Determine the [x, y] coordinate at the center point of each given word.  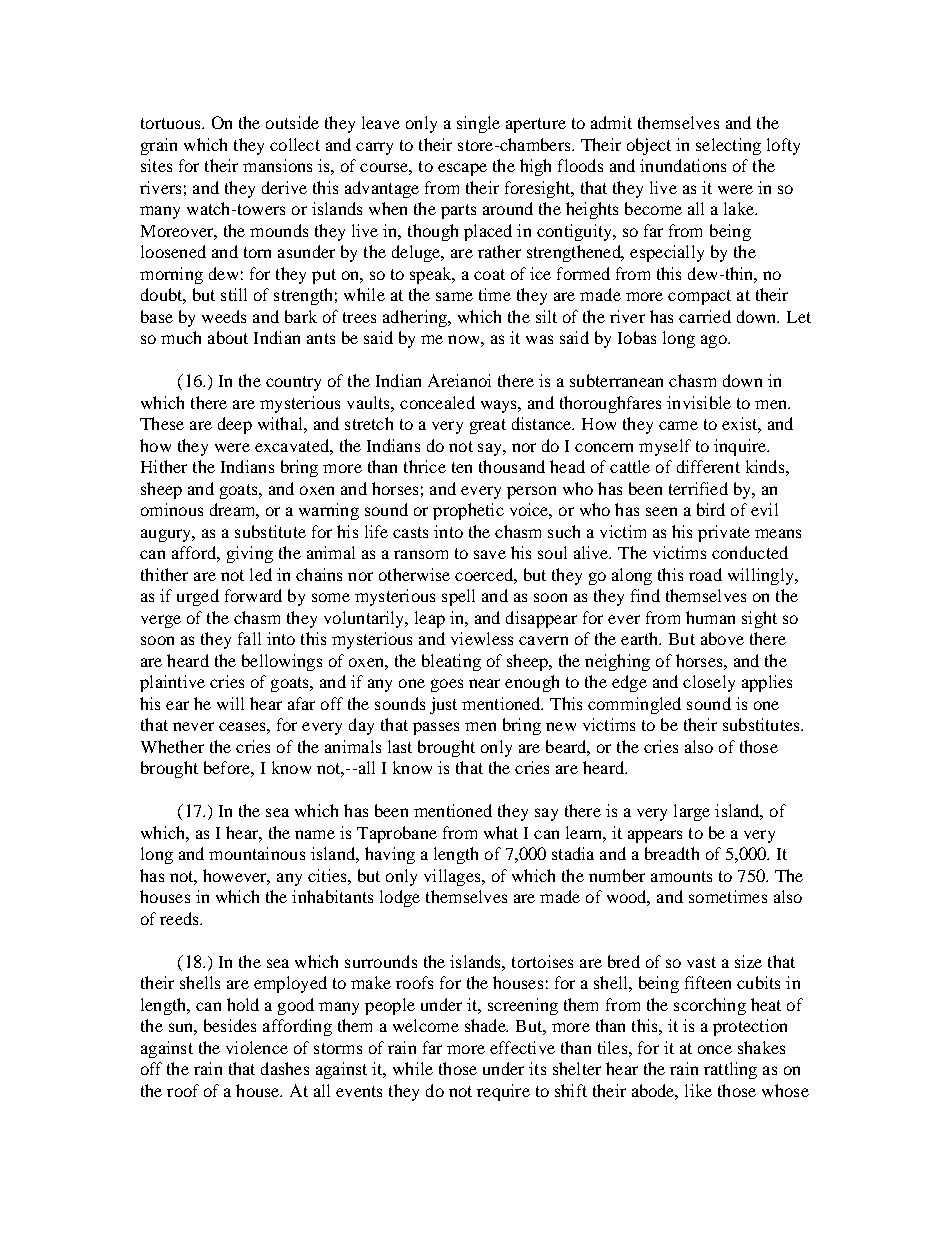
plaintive [172, 683]
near [484, 683]
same [454, 296]
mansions [277, 165]
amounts [681, 876]
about [228, 337]
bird [711, 509]
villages [453, 877]
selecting [728, 146]
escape [462, 169]
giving [250, 554]
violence [257, 1047]
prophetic [468, 511]
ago [715, 341]
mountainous [257, 853]
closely [709, 683]
